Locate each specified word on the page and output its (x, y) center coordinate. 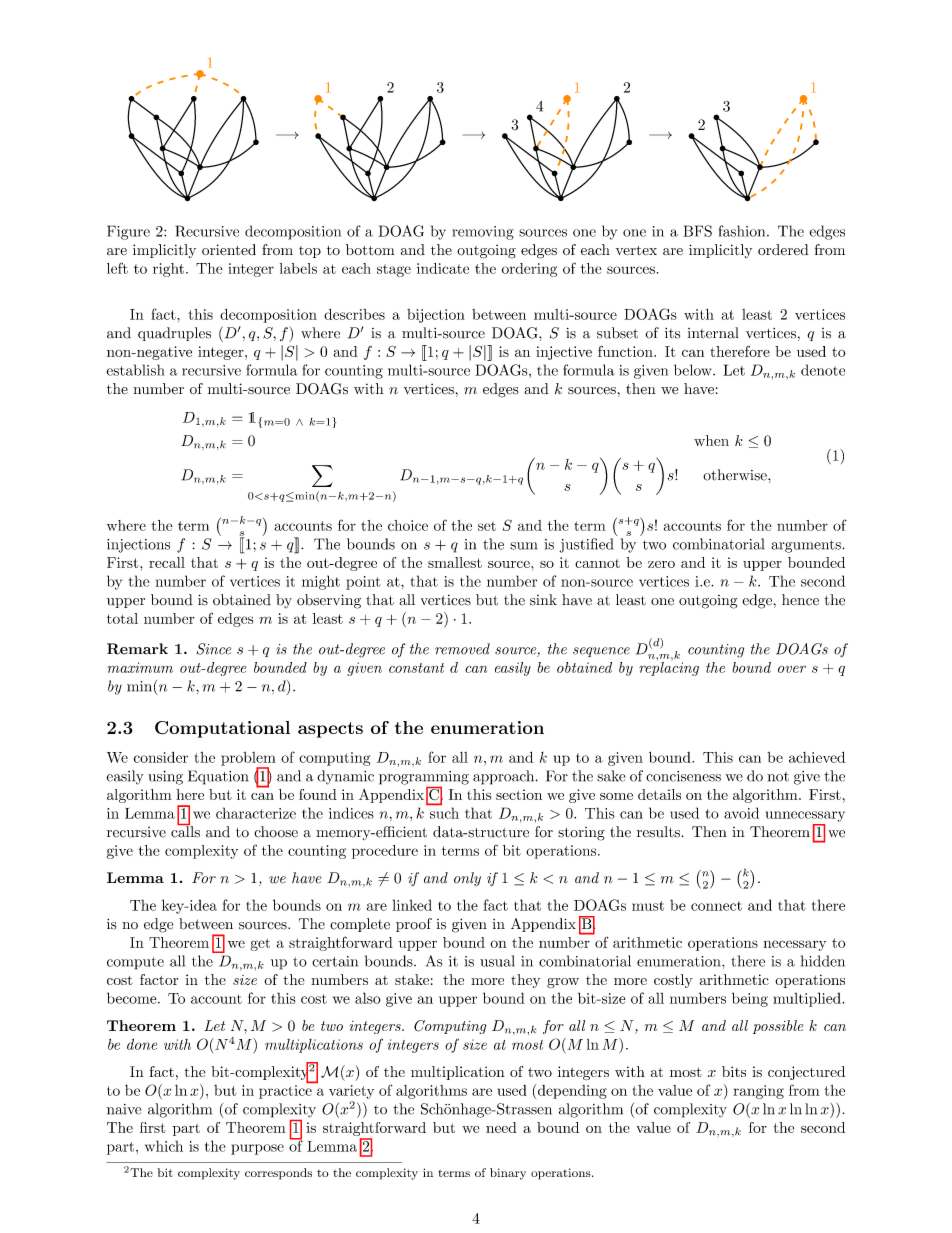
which (164, 1146)
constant (416, 668)
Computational (222, 729)
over (792, 669)
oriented (229, 249)
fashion (742, 231)
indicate (443, 268)
